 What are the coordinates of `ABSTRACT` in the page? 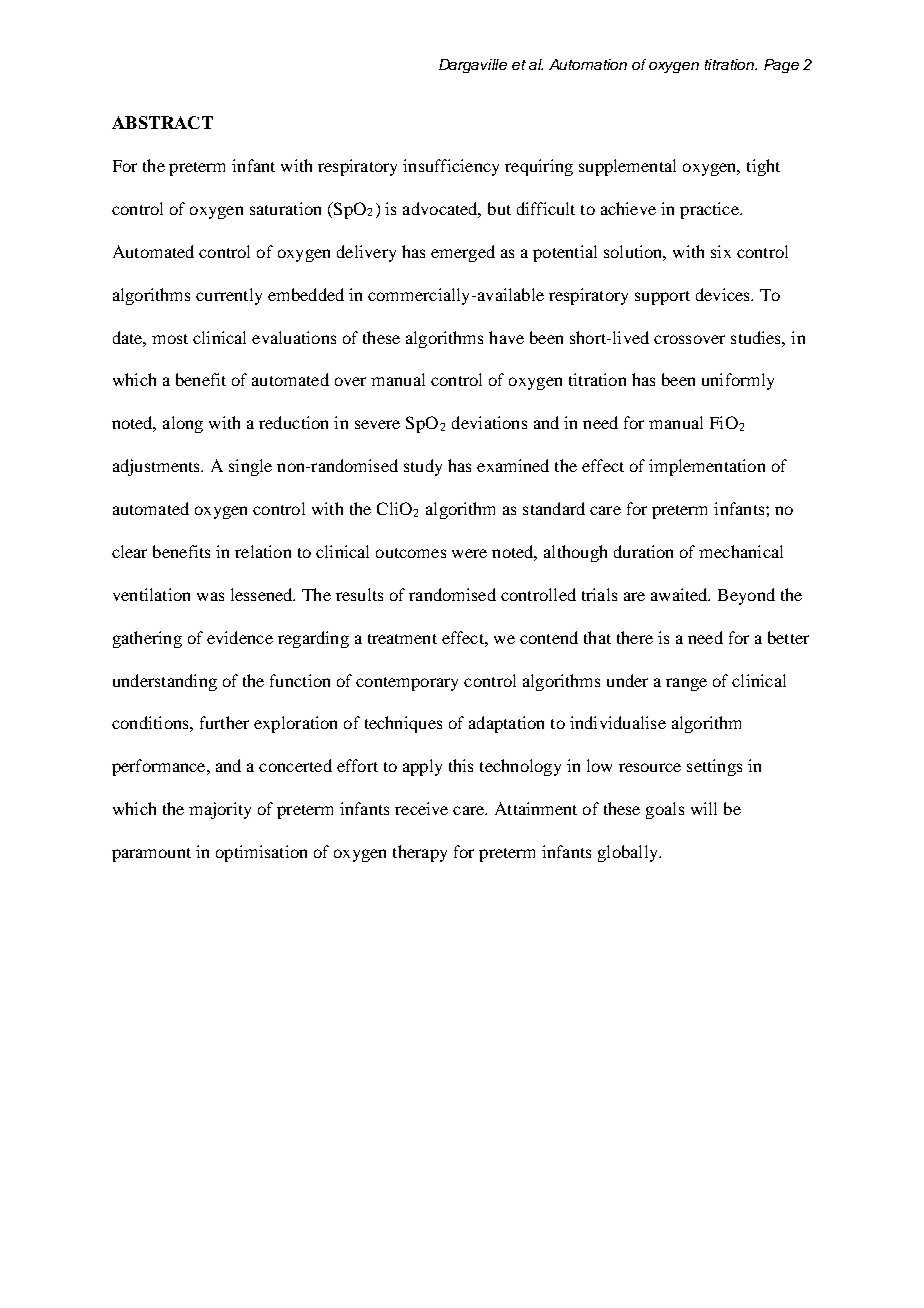 It's located at (162, 122).
